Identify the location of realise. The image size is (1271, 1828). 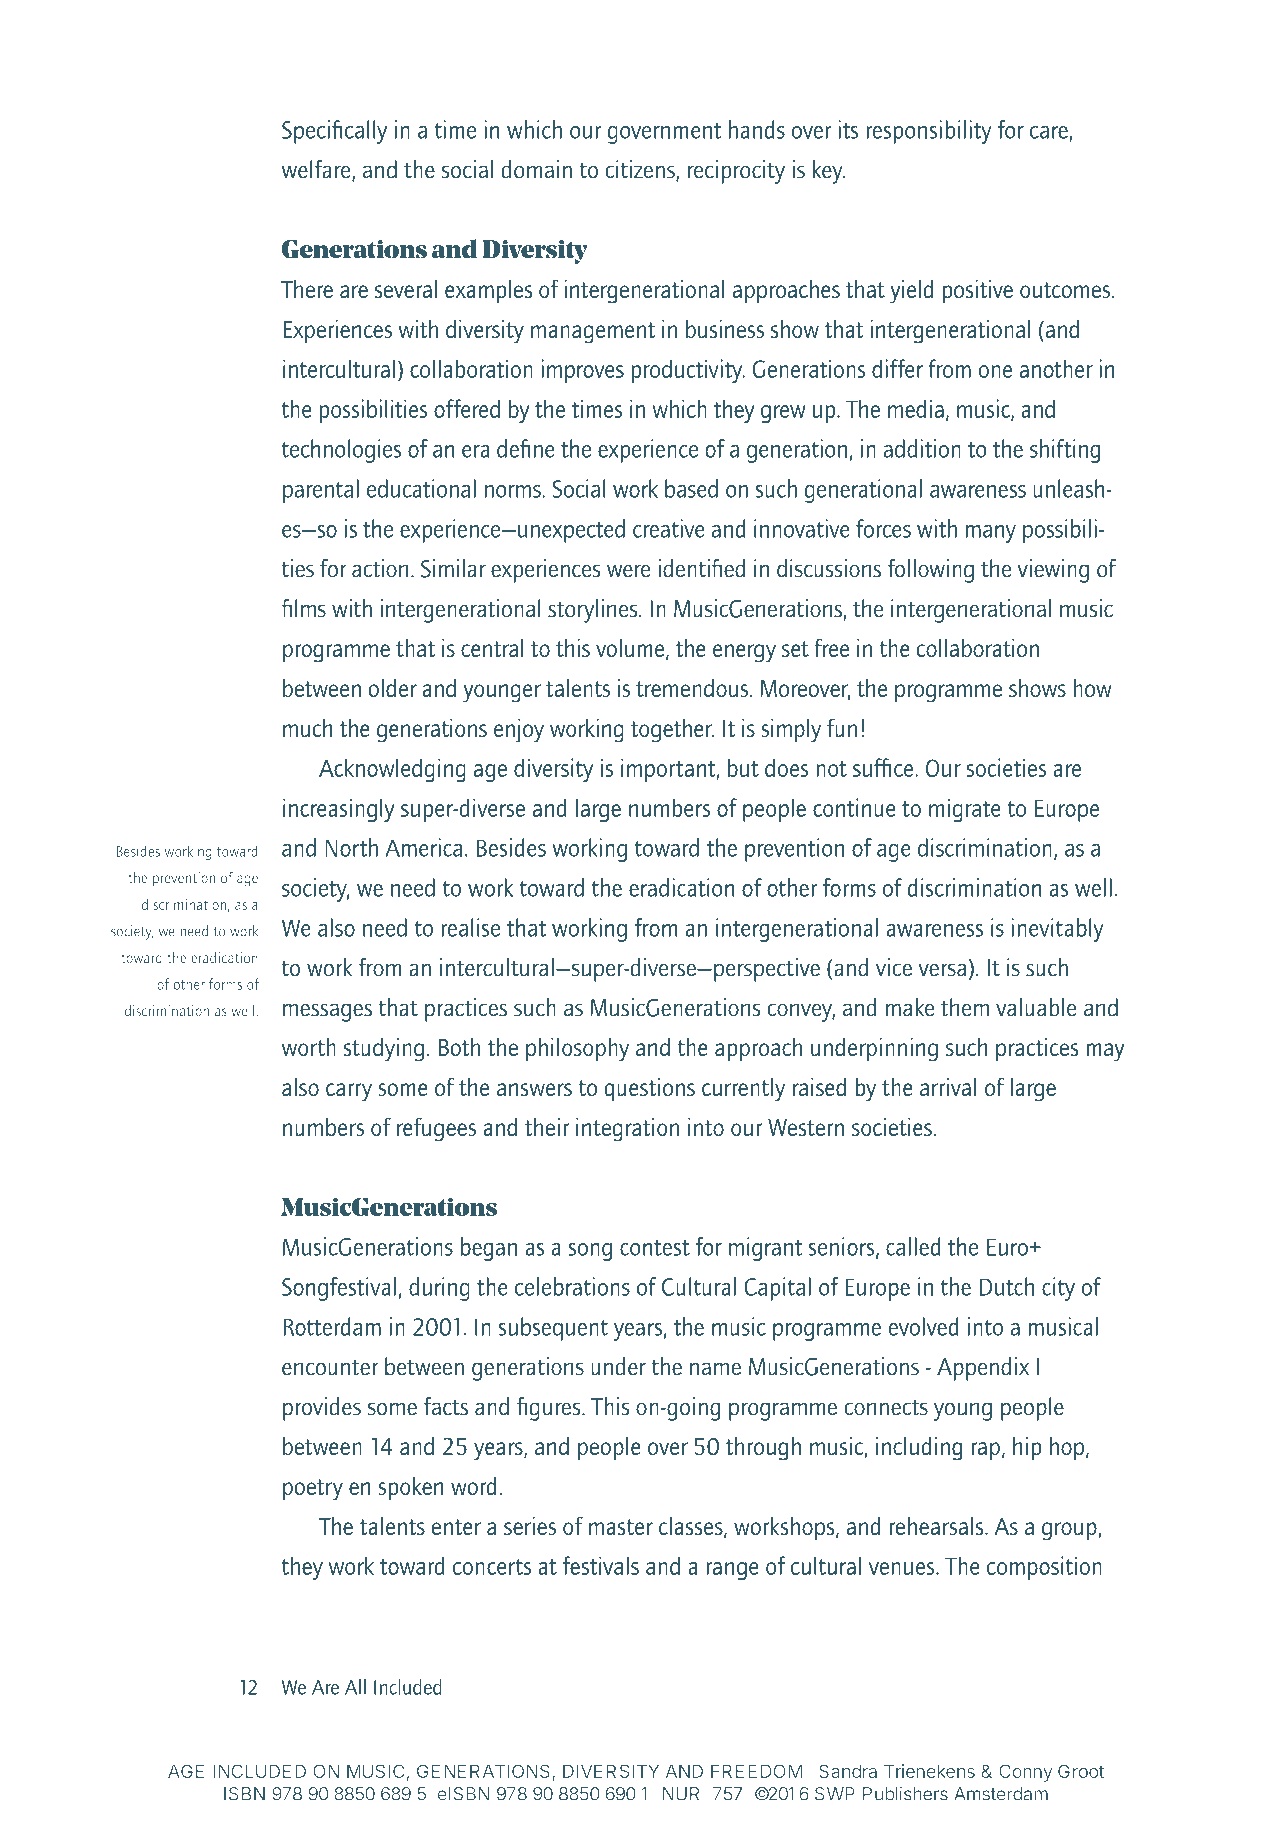
(471, 927).
